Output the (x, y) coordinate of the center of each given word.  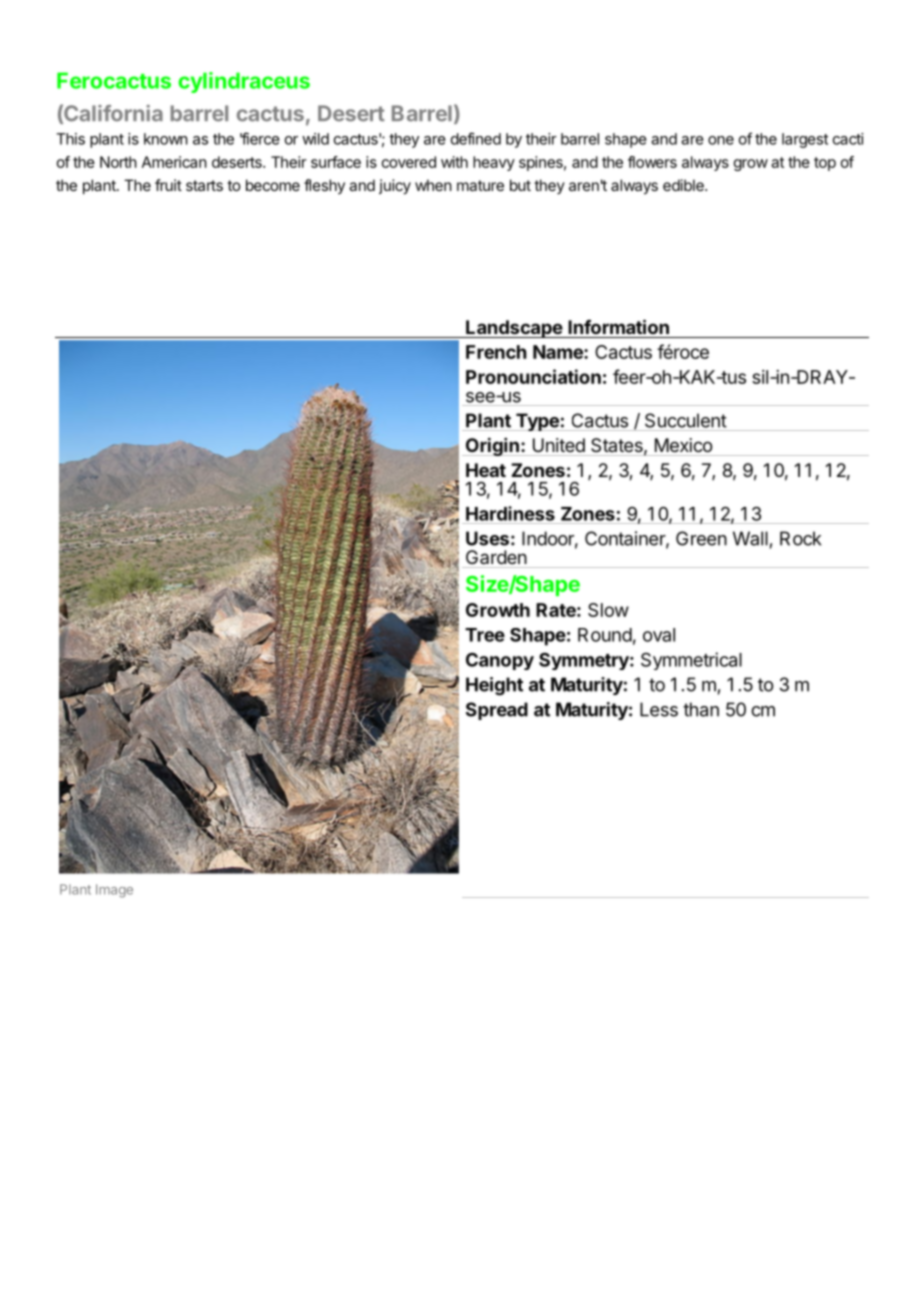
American (174, 162)
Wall (750, 538)
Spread (497, 711)
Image (114, 891)
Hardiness (510, 513)
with (454, 162)
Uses (487, 538)
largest (805, 140)
